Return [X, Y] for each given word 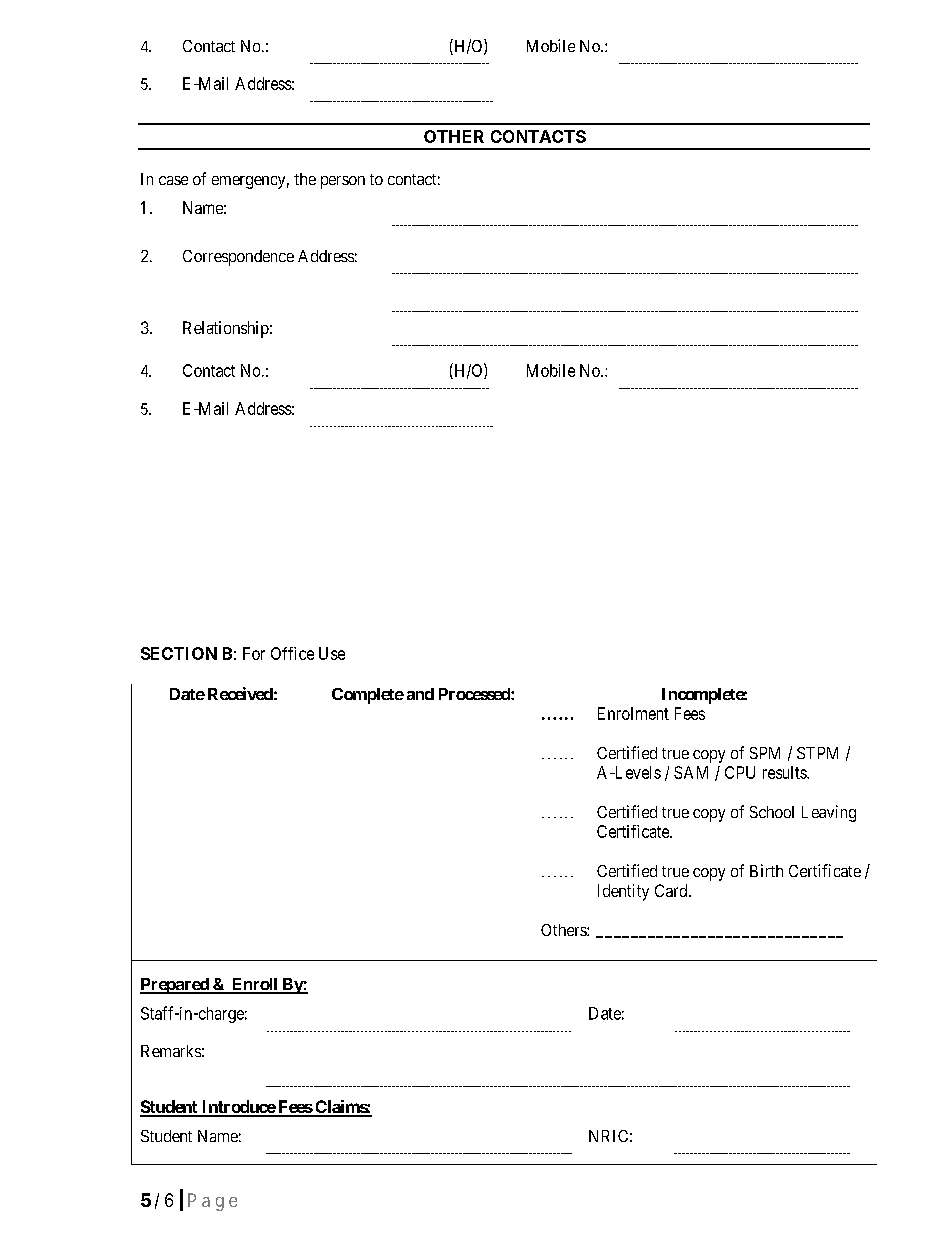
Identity [623, 892]
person [343, 182]
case [173, 180]
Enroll [254, 985]
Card [672, 890]
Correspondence [238, 258]
